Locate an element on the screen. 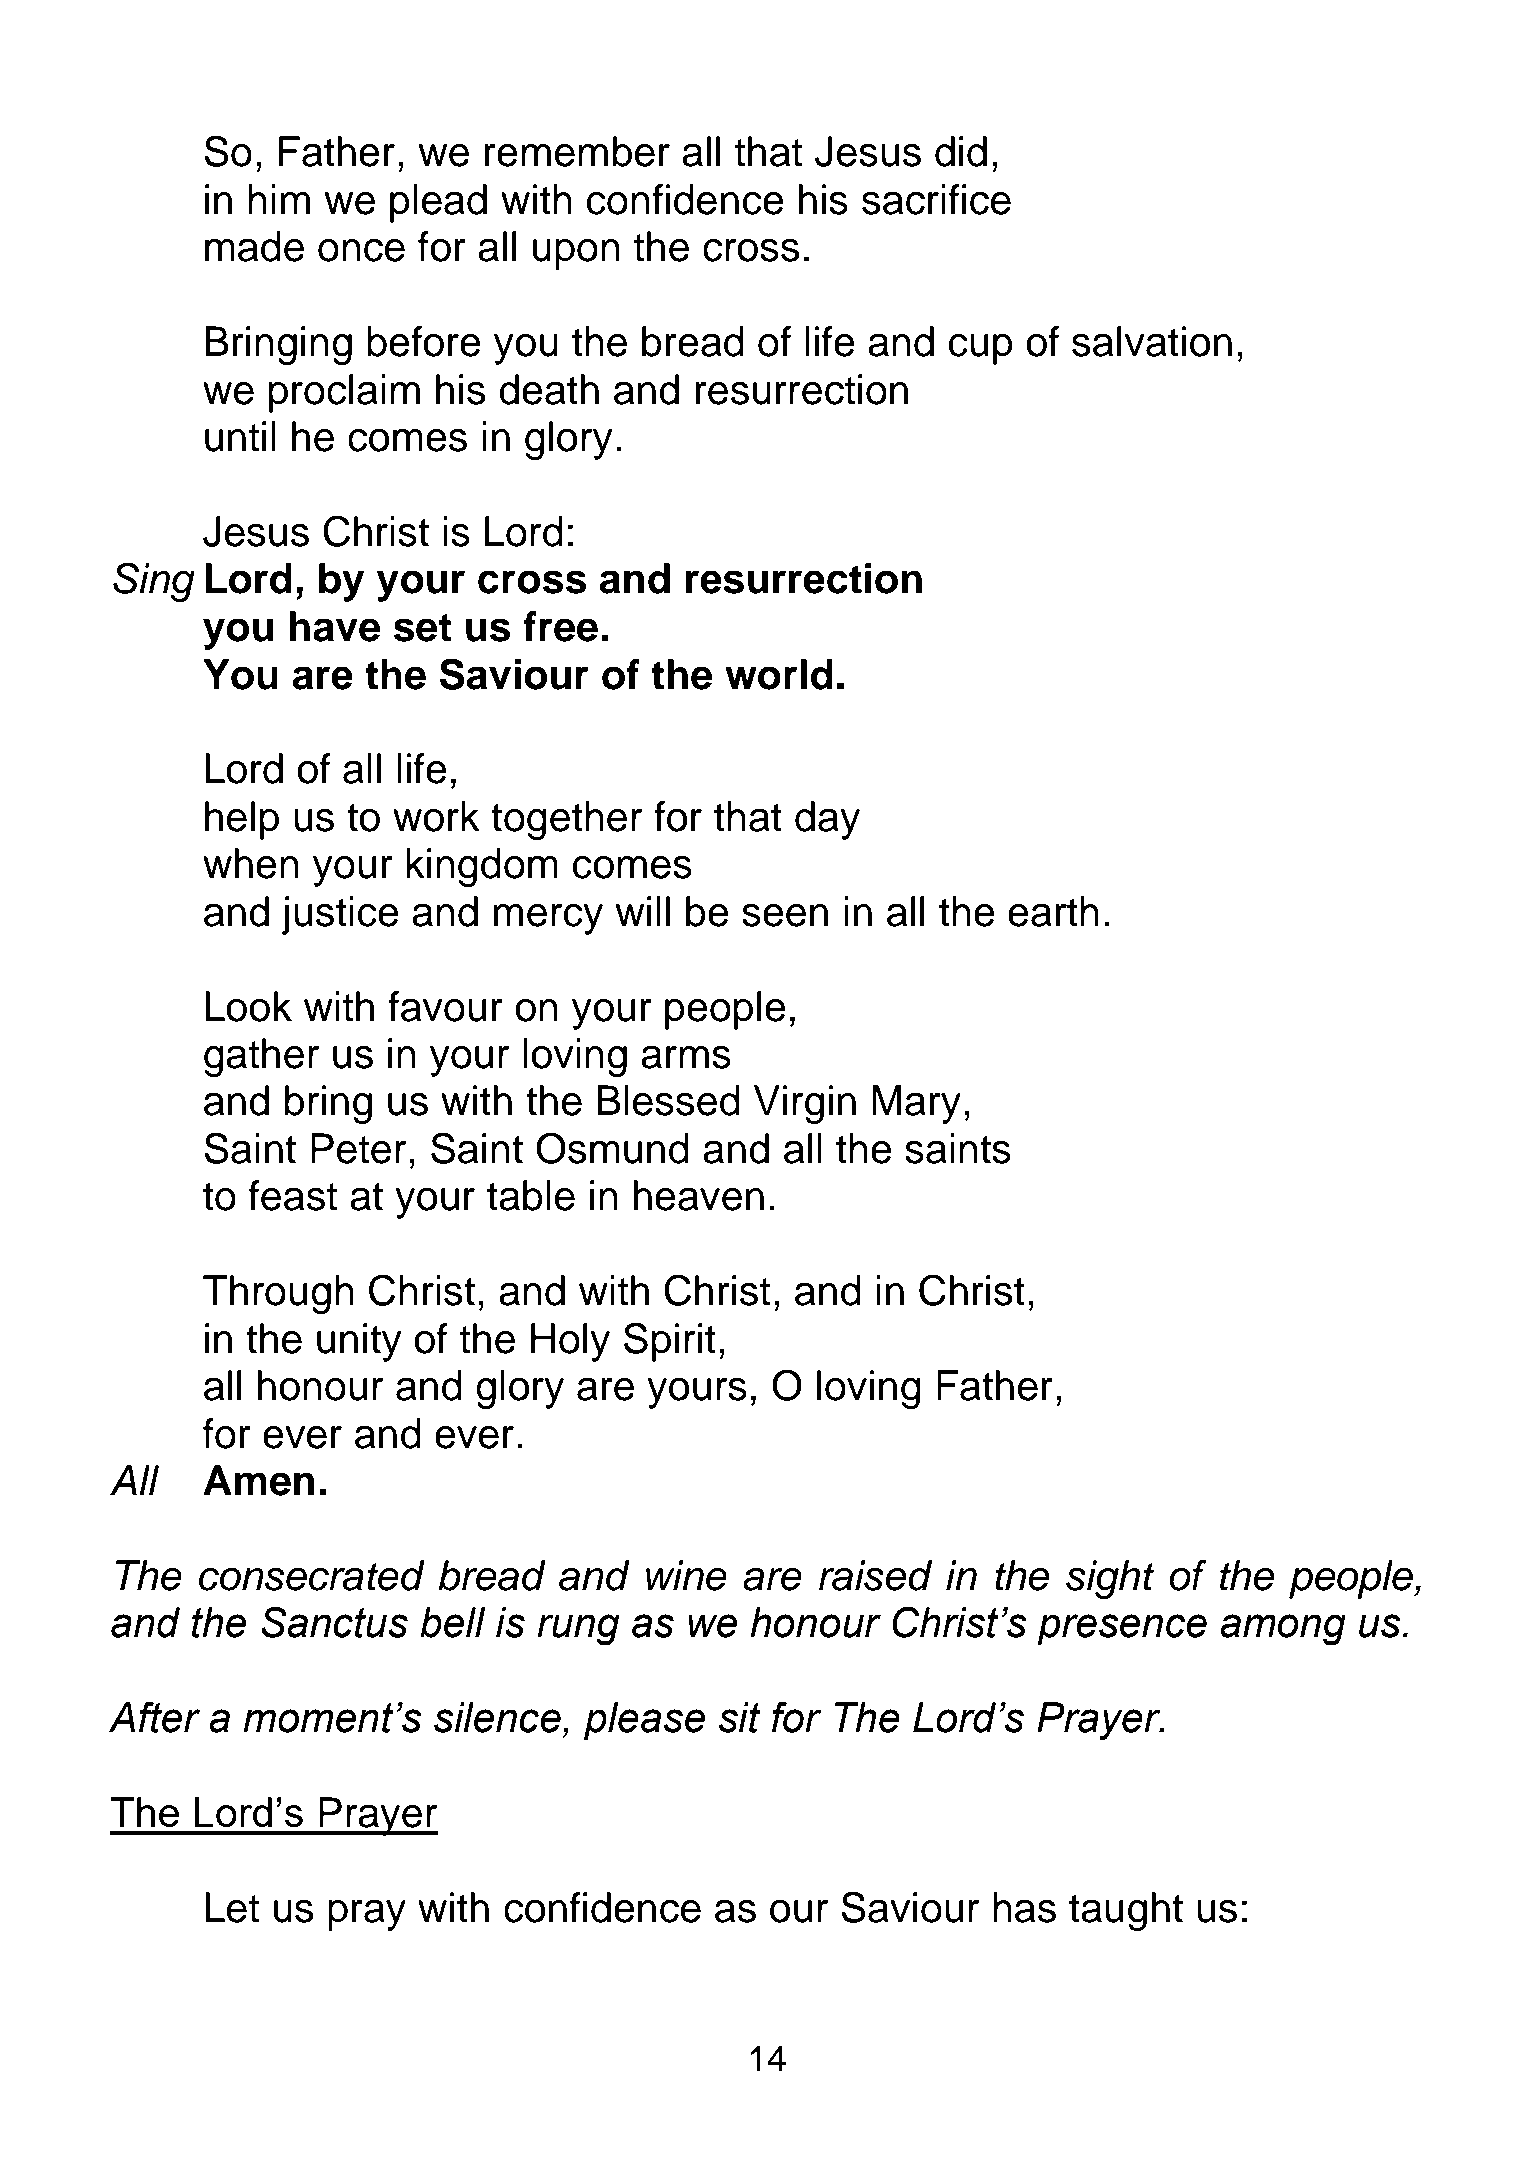 The image size is (1534, 2171). gather is located at coordinates (262, 1057).
